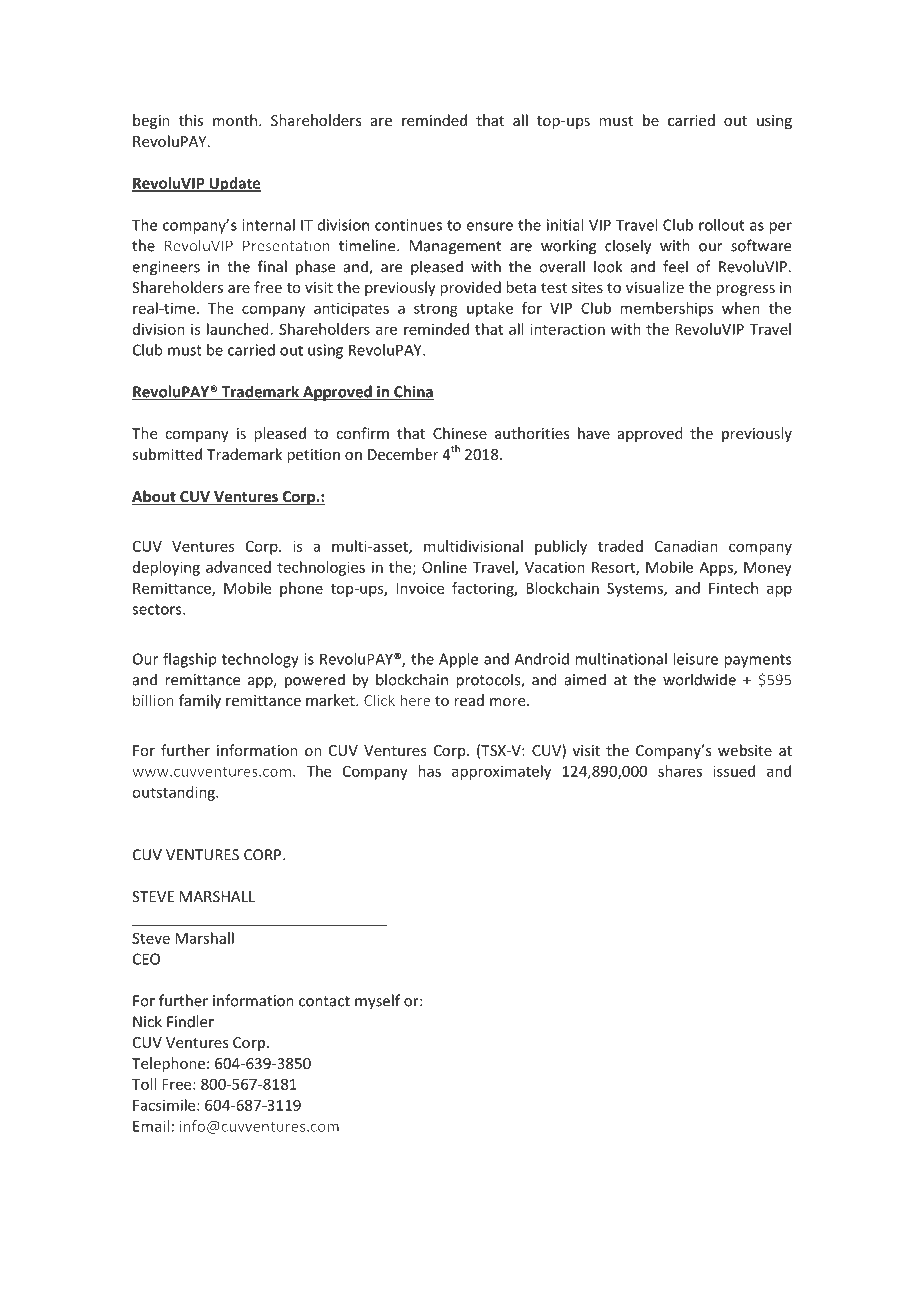 This image has height=1308, width=924. Describe the element at coordinates (238, 329) in the image. I see `launched` at that location.
